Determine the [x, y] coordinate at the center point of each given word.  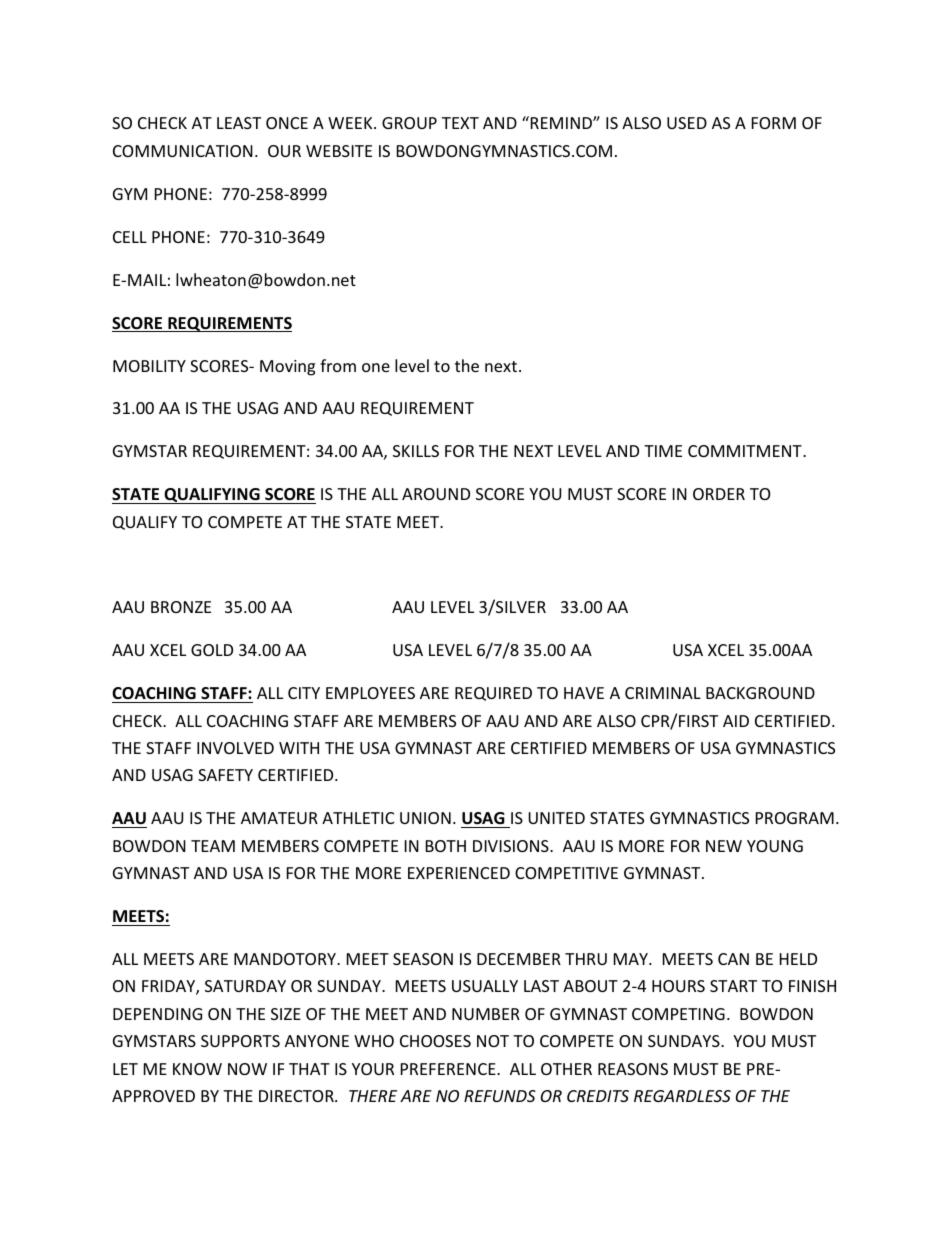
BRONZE [181, 607]
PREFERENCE [449, 1069]
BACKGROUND [760, 693]
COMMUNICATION [183, 151]
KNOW [197, 1069]
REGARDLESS [682, 1096]
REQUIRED [493, 694]
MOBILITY [149, 366]
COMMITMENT [746, 451]
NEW [724, 846]
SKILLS [416, 451]
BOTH [446, 846]
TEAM [213, 846]
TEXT [460, 123]
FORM [774, 123]
